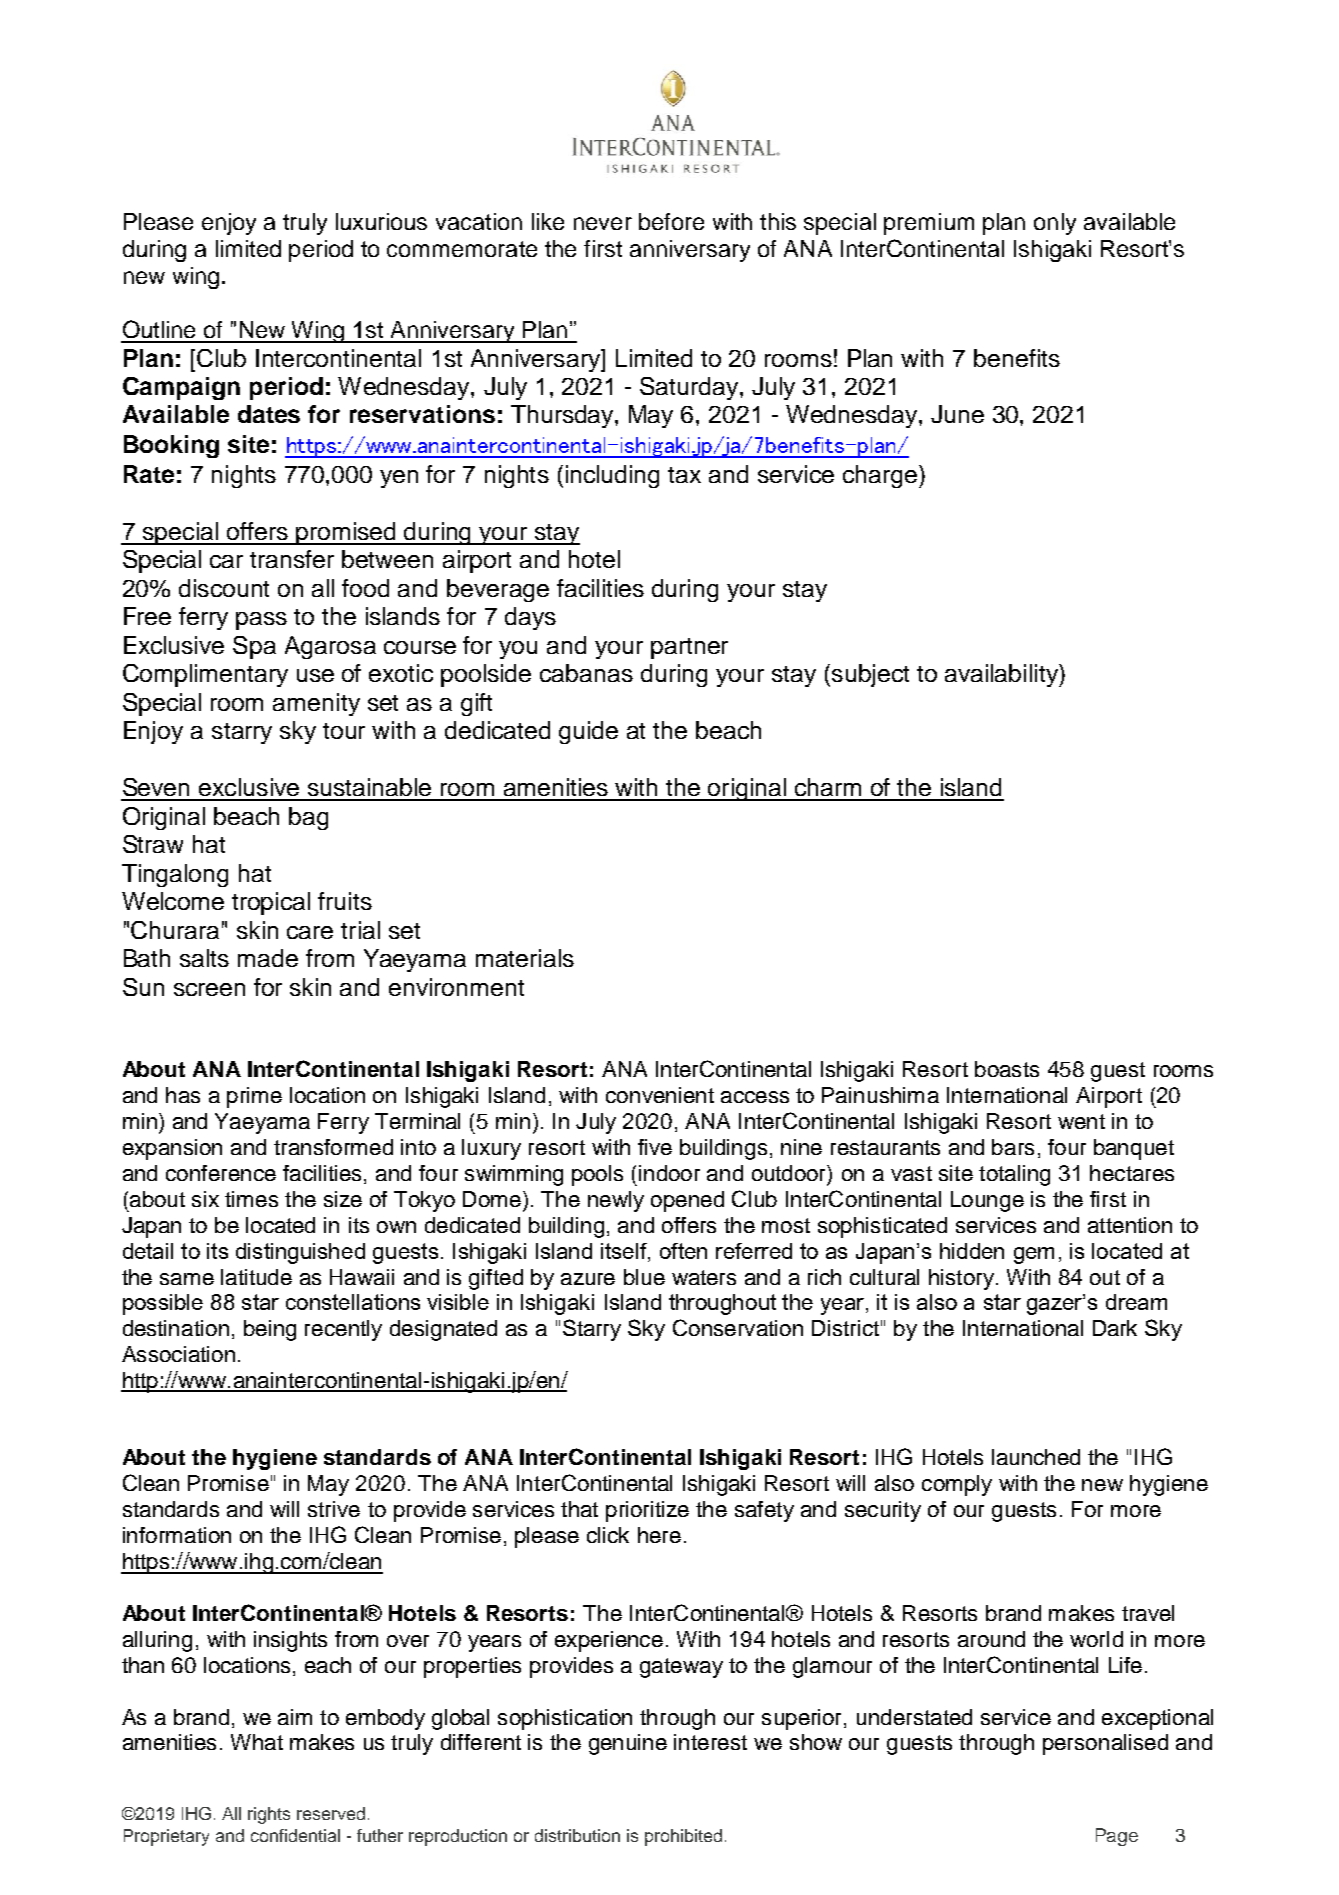 This image has width=1339, height=1895. I want to click on only, so click(1055, 224).
